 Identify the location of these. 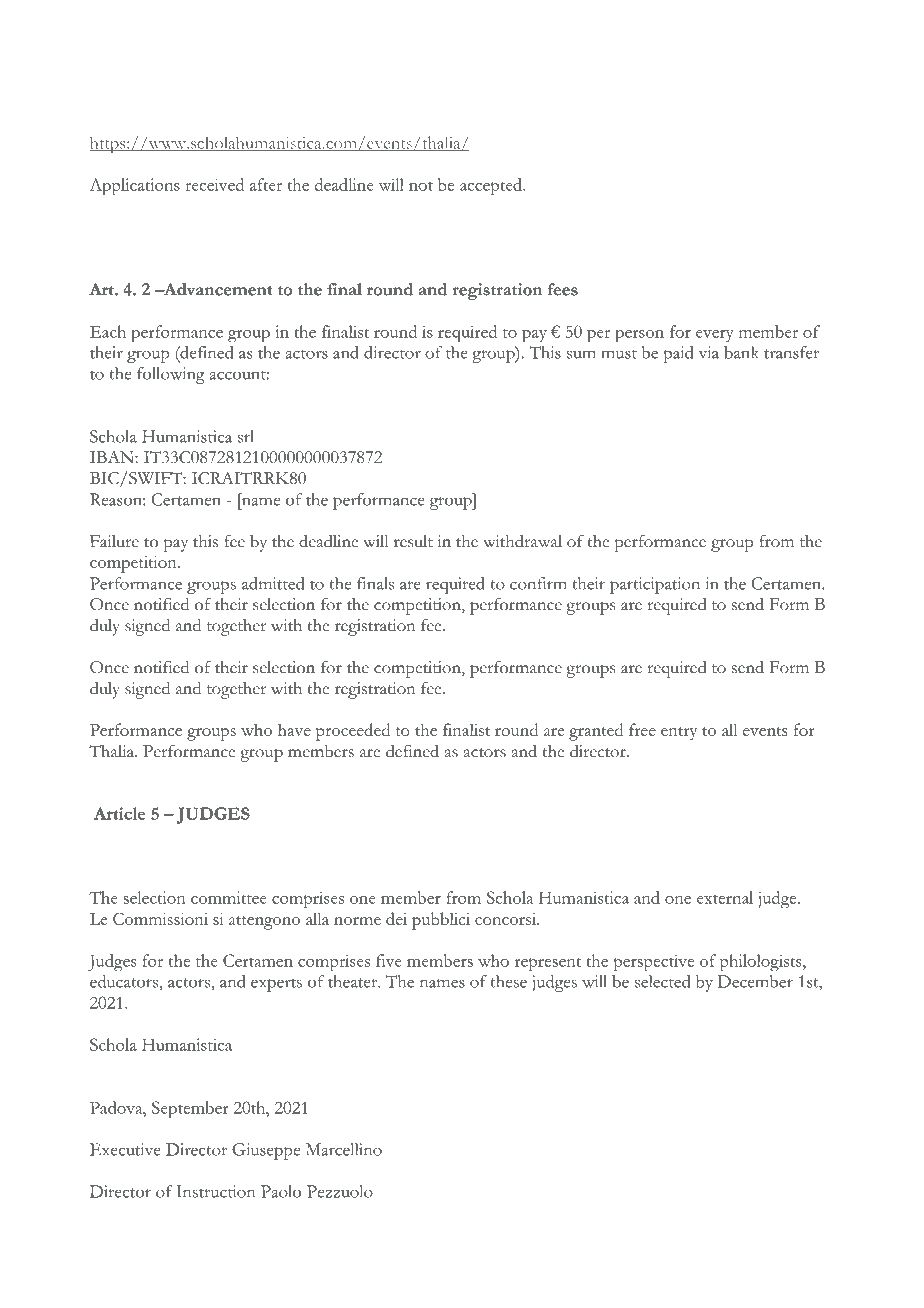
(508, 981).
